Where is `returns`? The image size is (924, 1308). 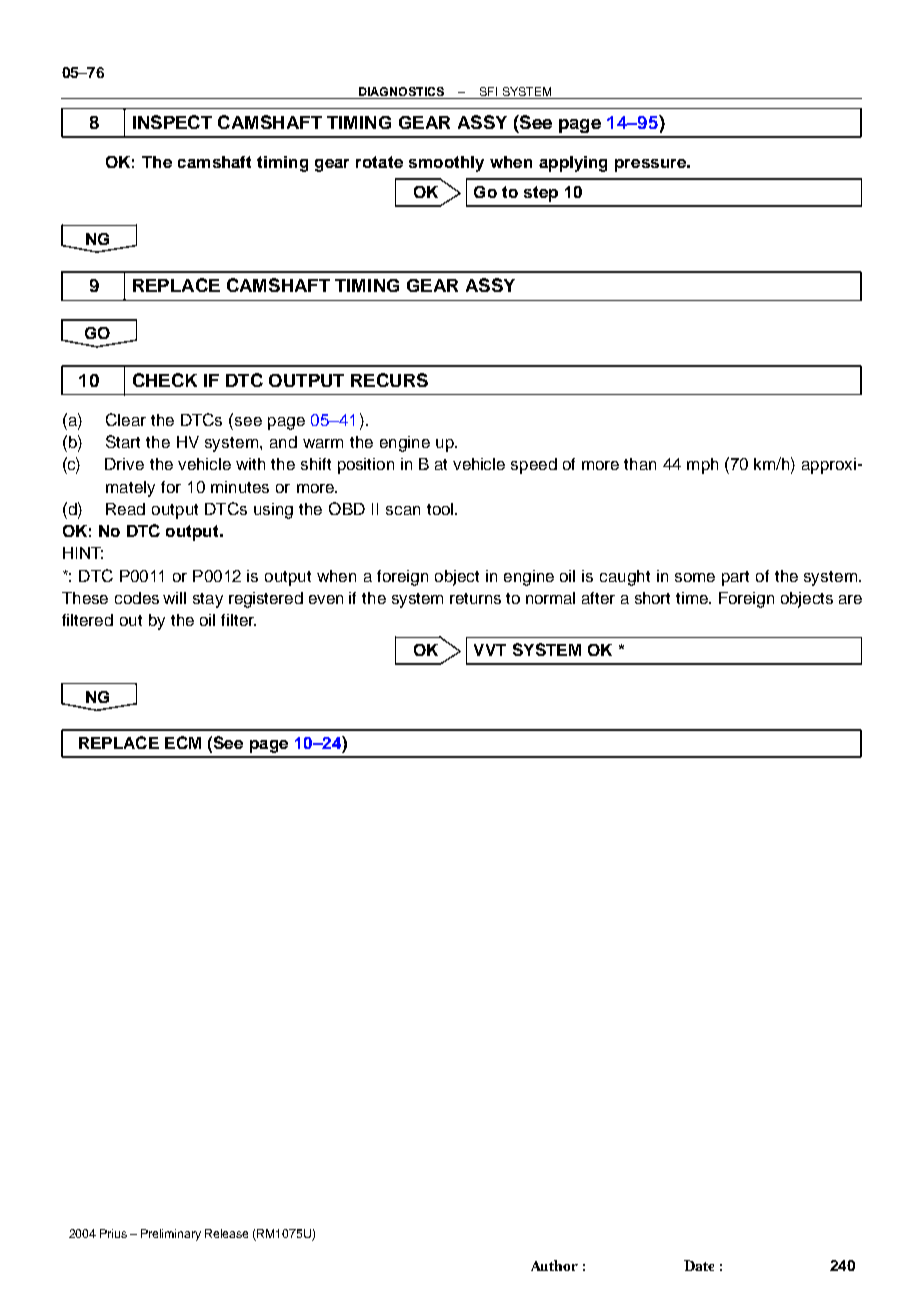 returns is located at coordinates (475, 598).
